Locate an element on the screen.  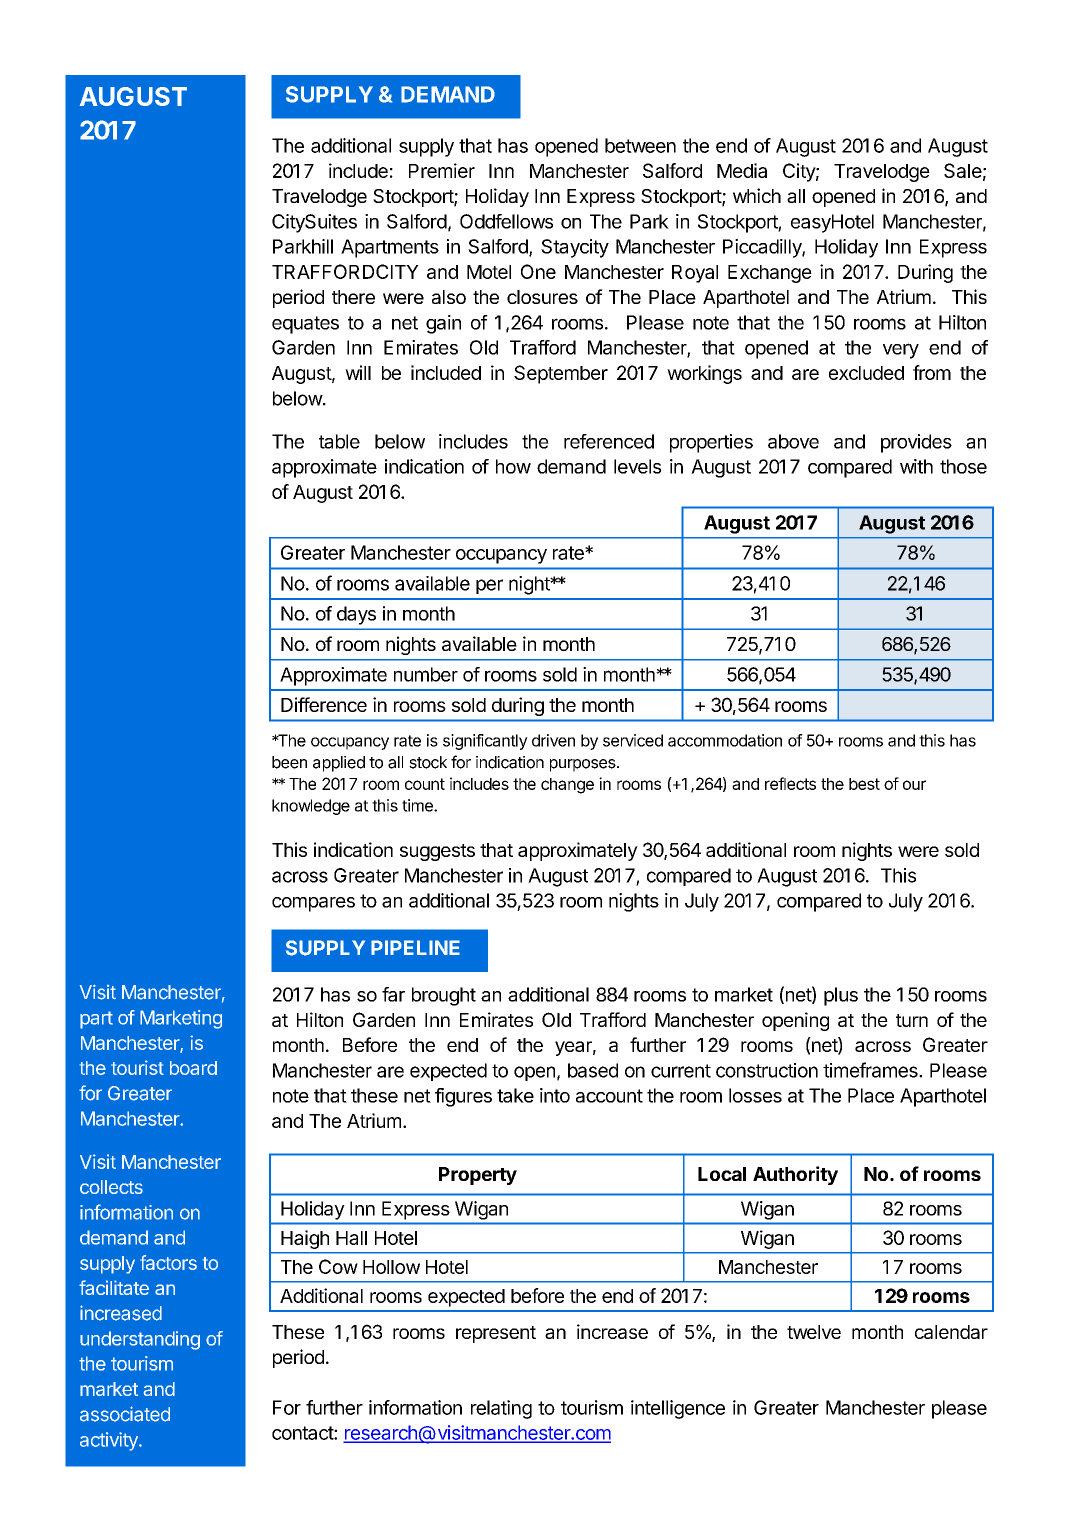
associated is located at coordinates (125, 1414).
